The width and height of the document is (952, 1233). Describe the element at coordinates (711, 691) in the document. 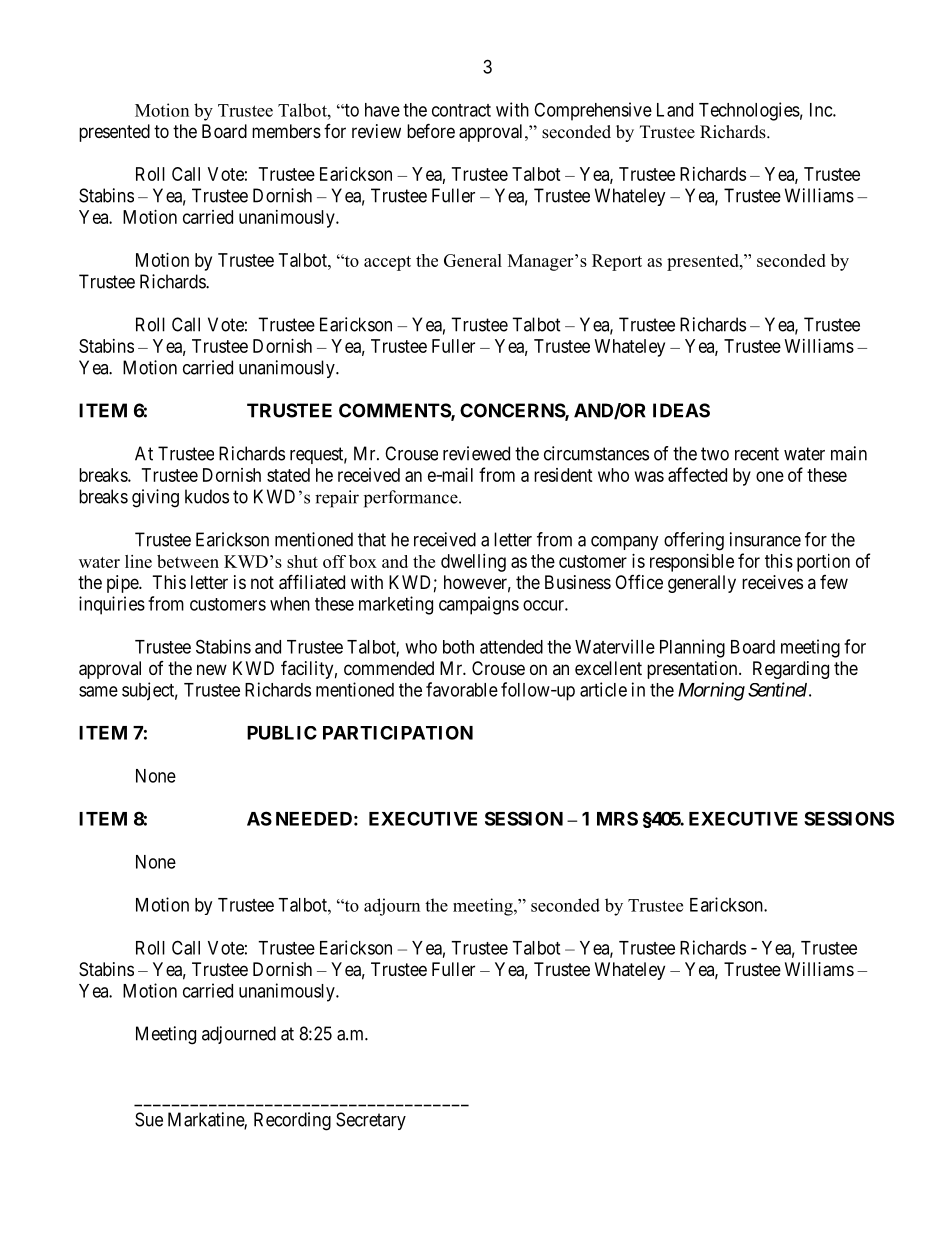

I see `Morning` at that location.
